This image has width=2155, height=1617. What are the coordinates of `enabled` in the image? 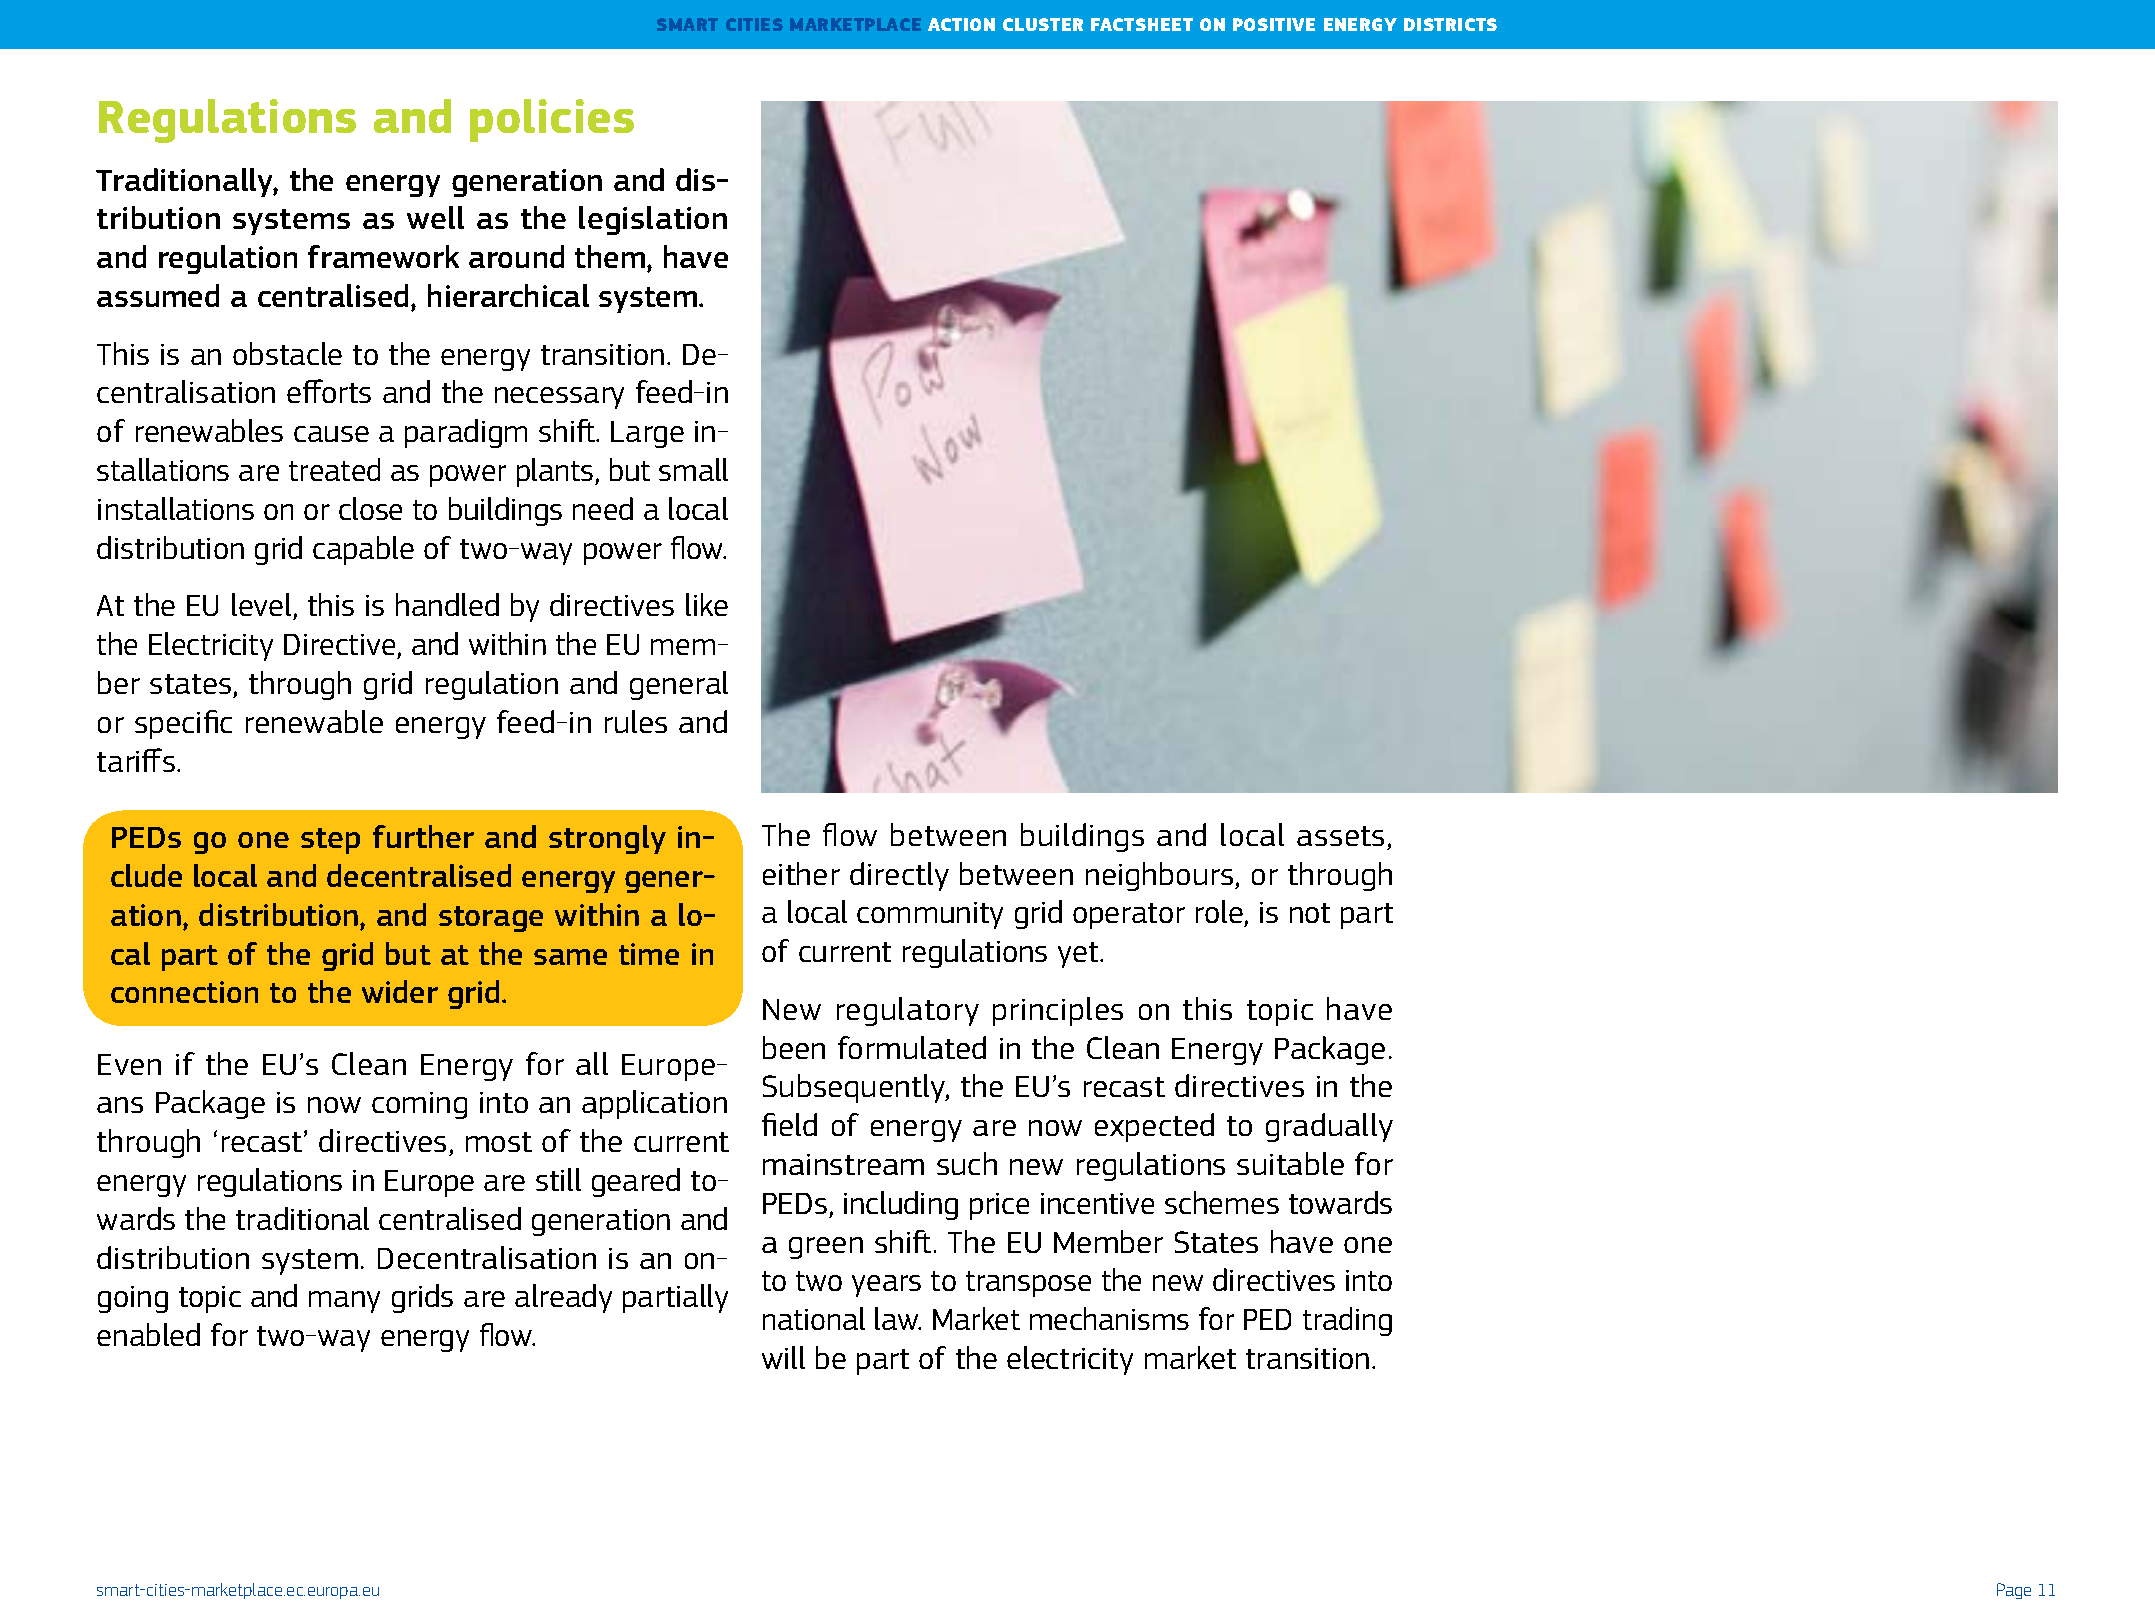 It's located at (148, 1334).
